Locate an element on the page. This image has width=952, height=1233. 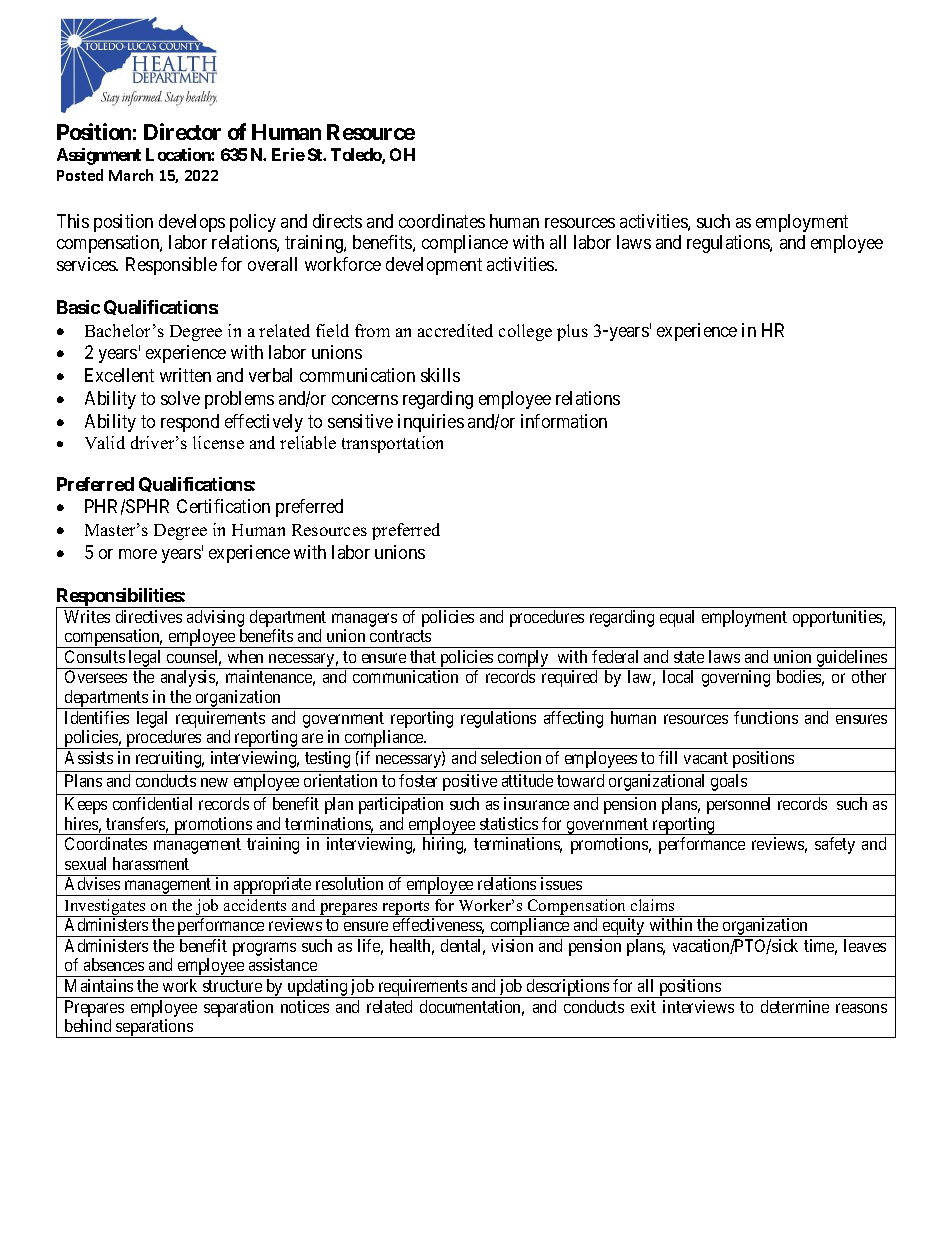
governing is located at coordinates (736, 678).
